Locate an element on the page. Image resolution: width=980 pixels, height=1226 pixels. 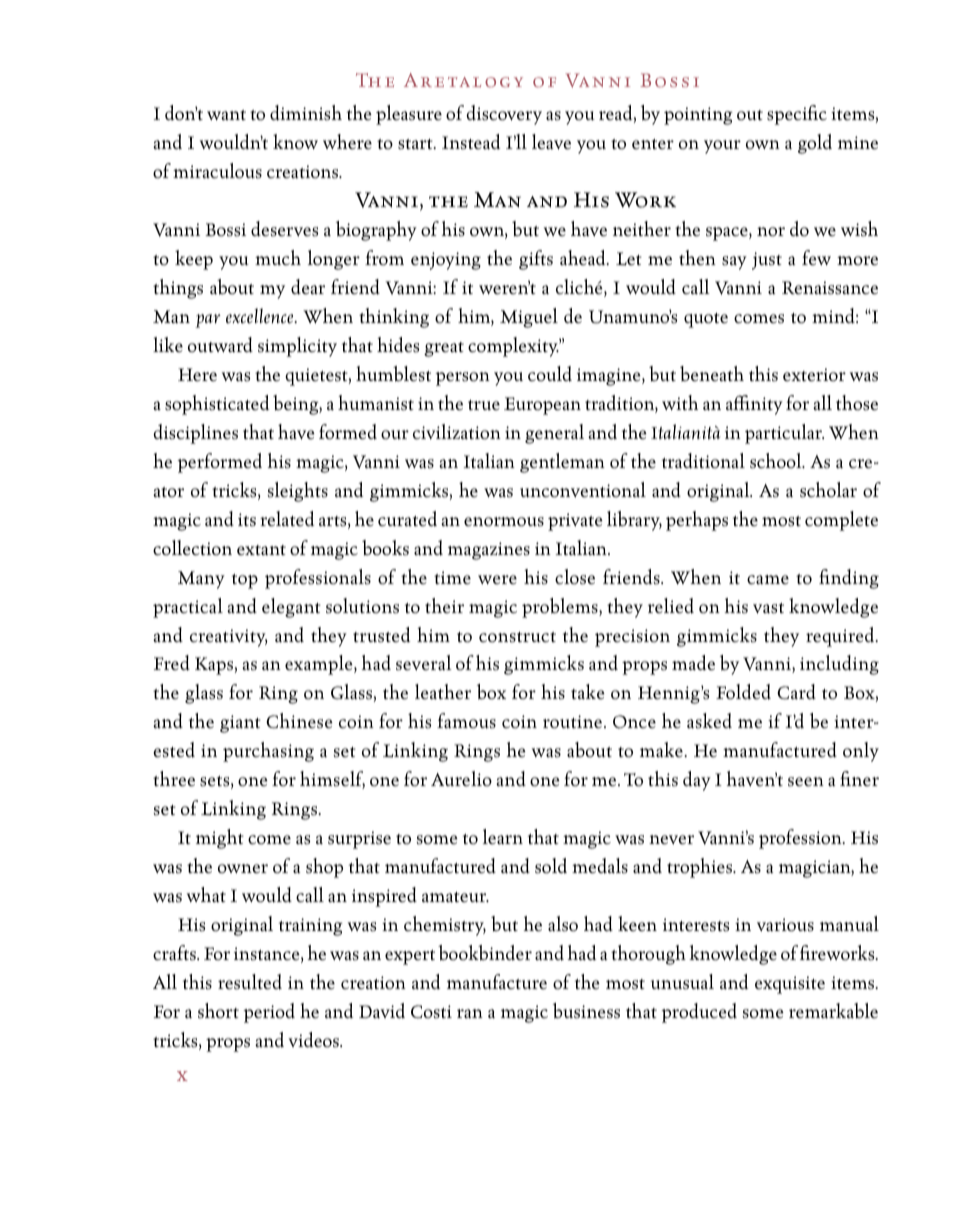
excellence is located at coordinates (261, 316).
